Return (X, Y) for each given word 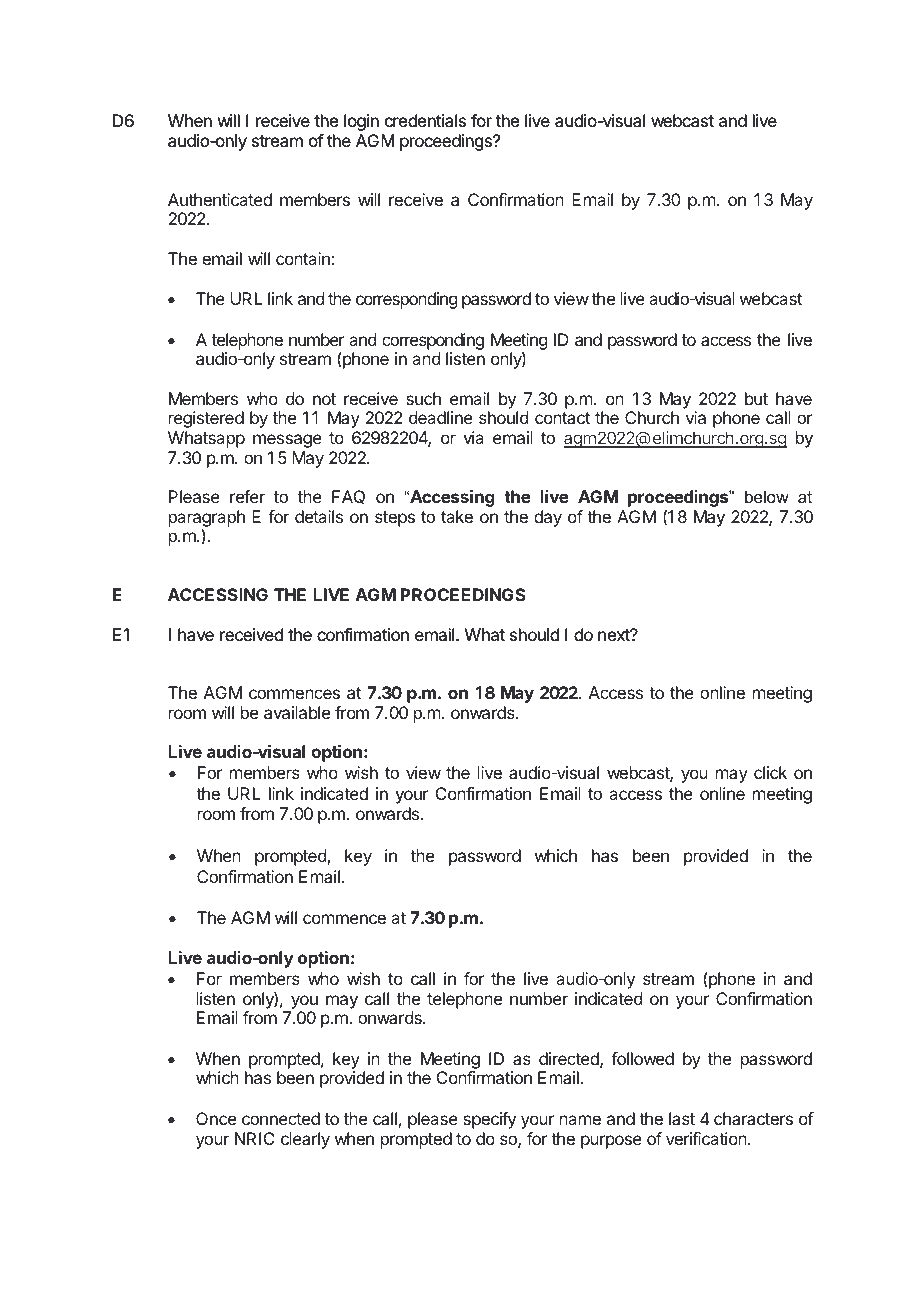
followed (642, 1058)
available (297, 712)
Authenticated (220, 199)
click (770, 772)
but (756, 398)
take (457, 516)
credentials (425, 120)
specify (489, 1120)
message (287, 441)
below (767, 496)
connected (281, 1118)
